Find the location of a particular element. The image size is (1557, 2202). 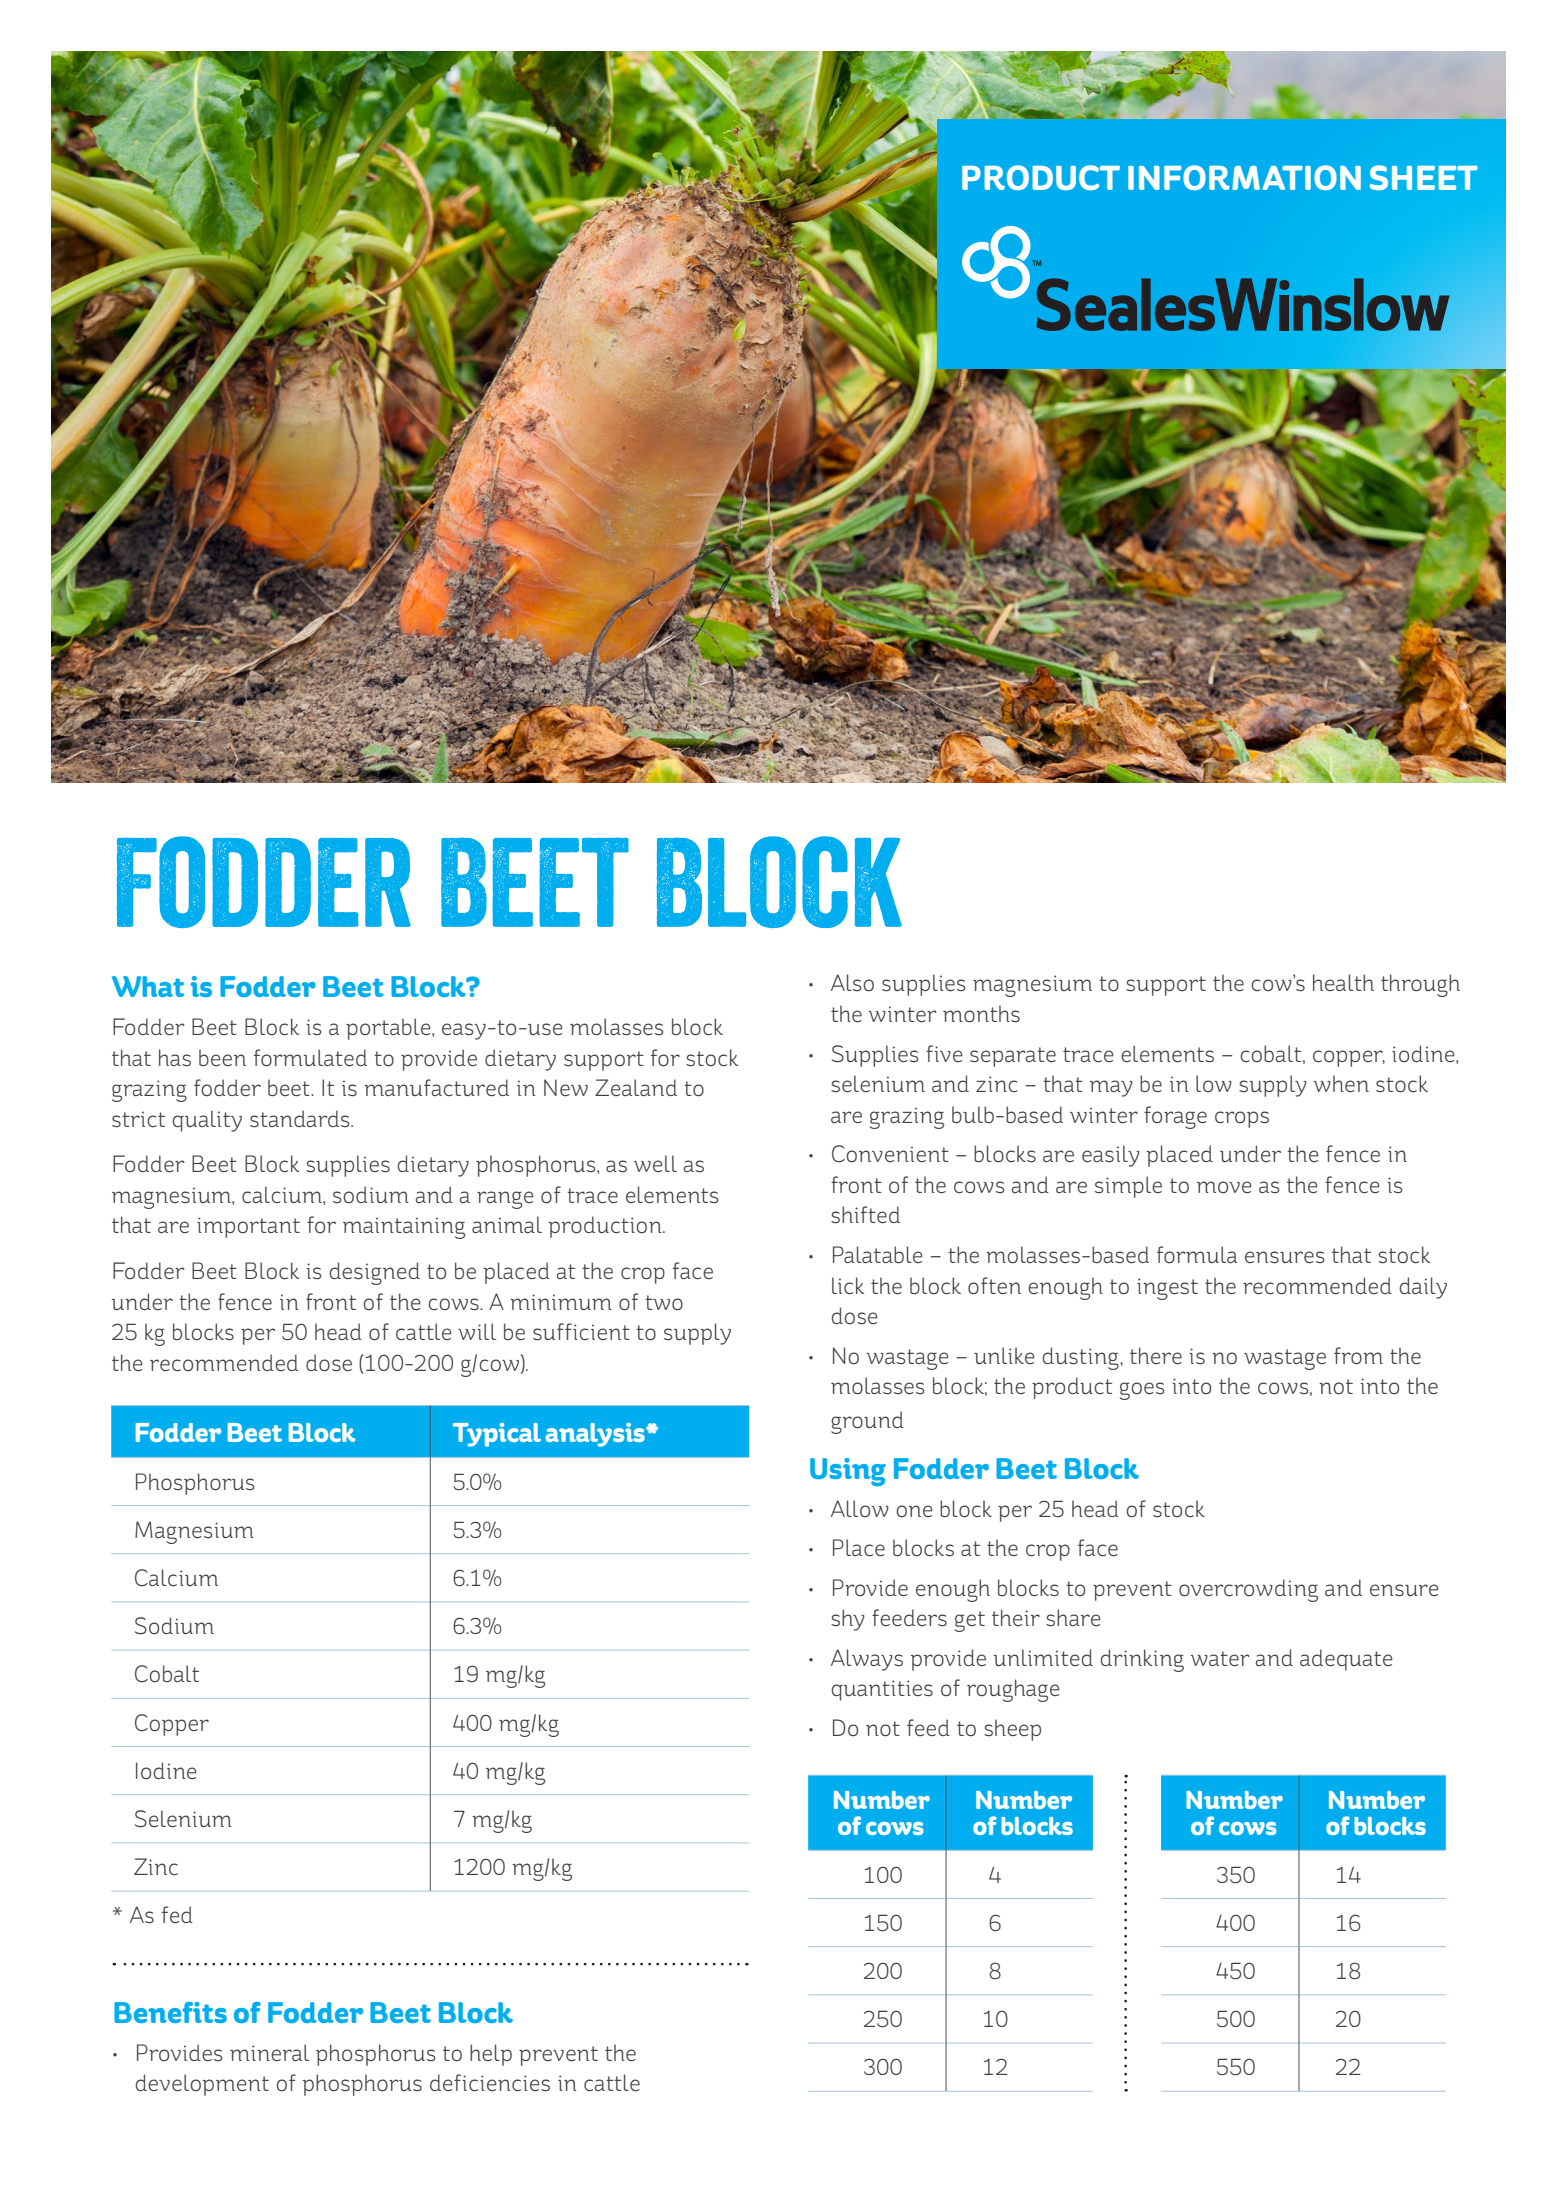

through is located at coordinates (1420, 985).
